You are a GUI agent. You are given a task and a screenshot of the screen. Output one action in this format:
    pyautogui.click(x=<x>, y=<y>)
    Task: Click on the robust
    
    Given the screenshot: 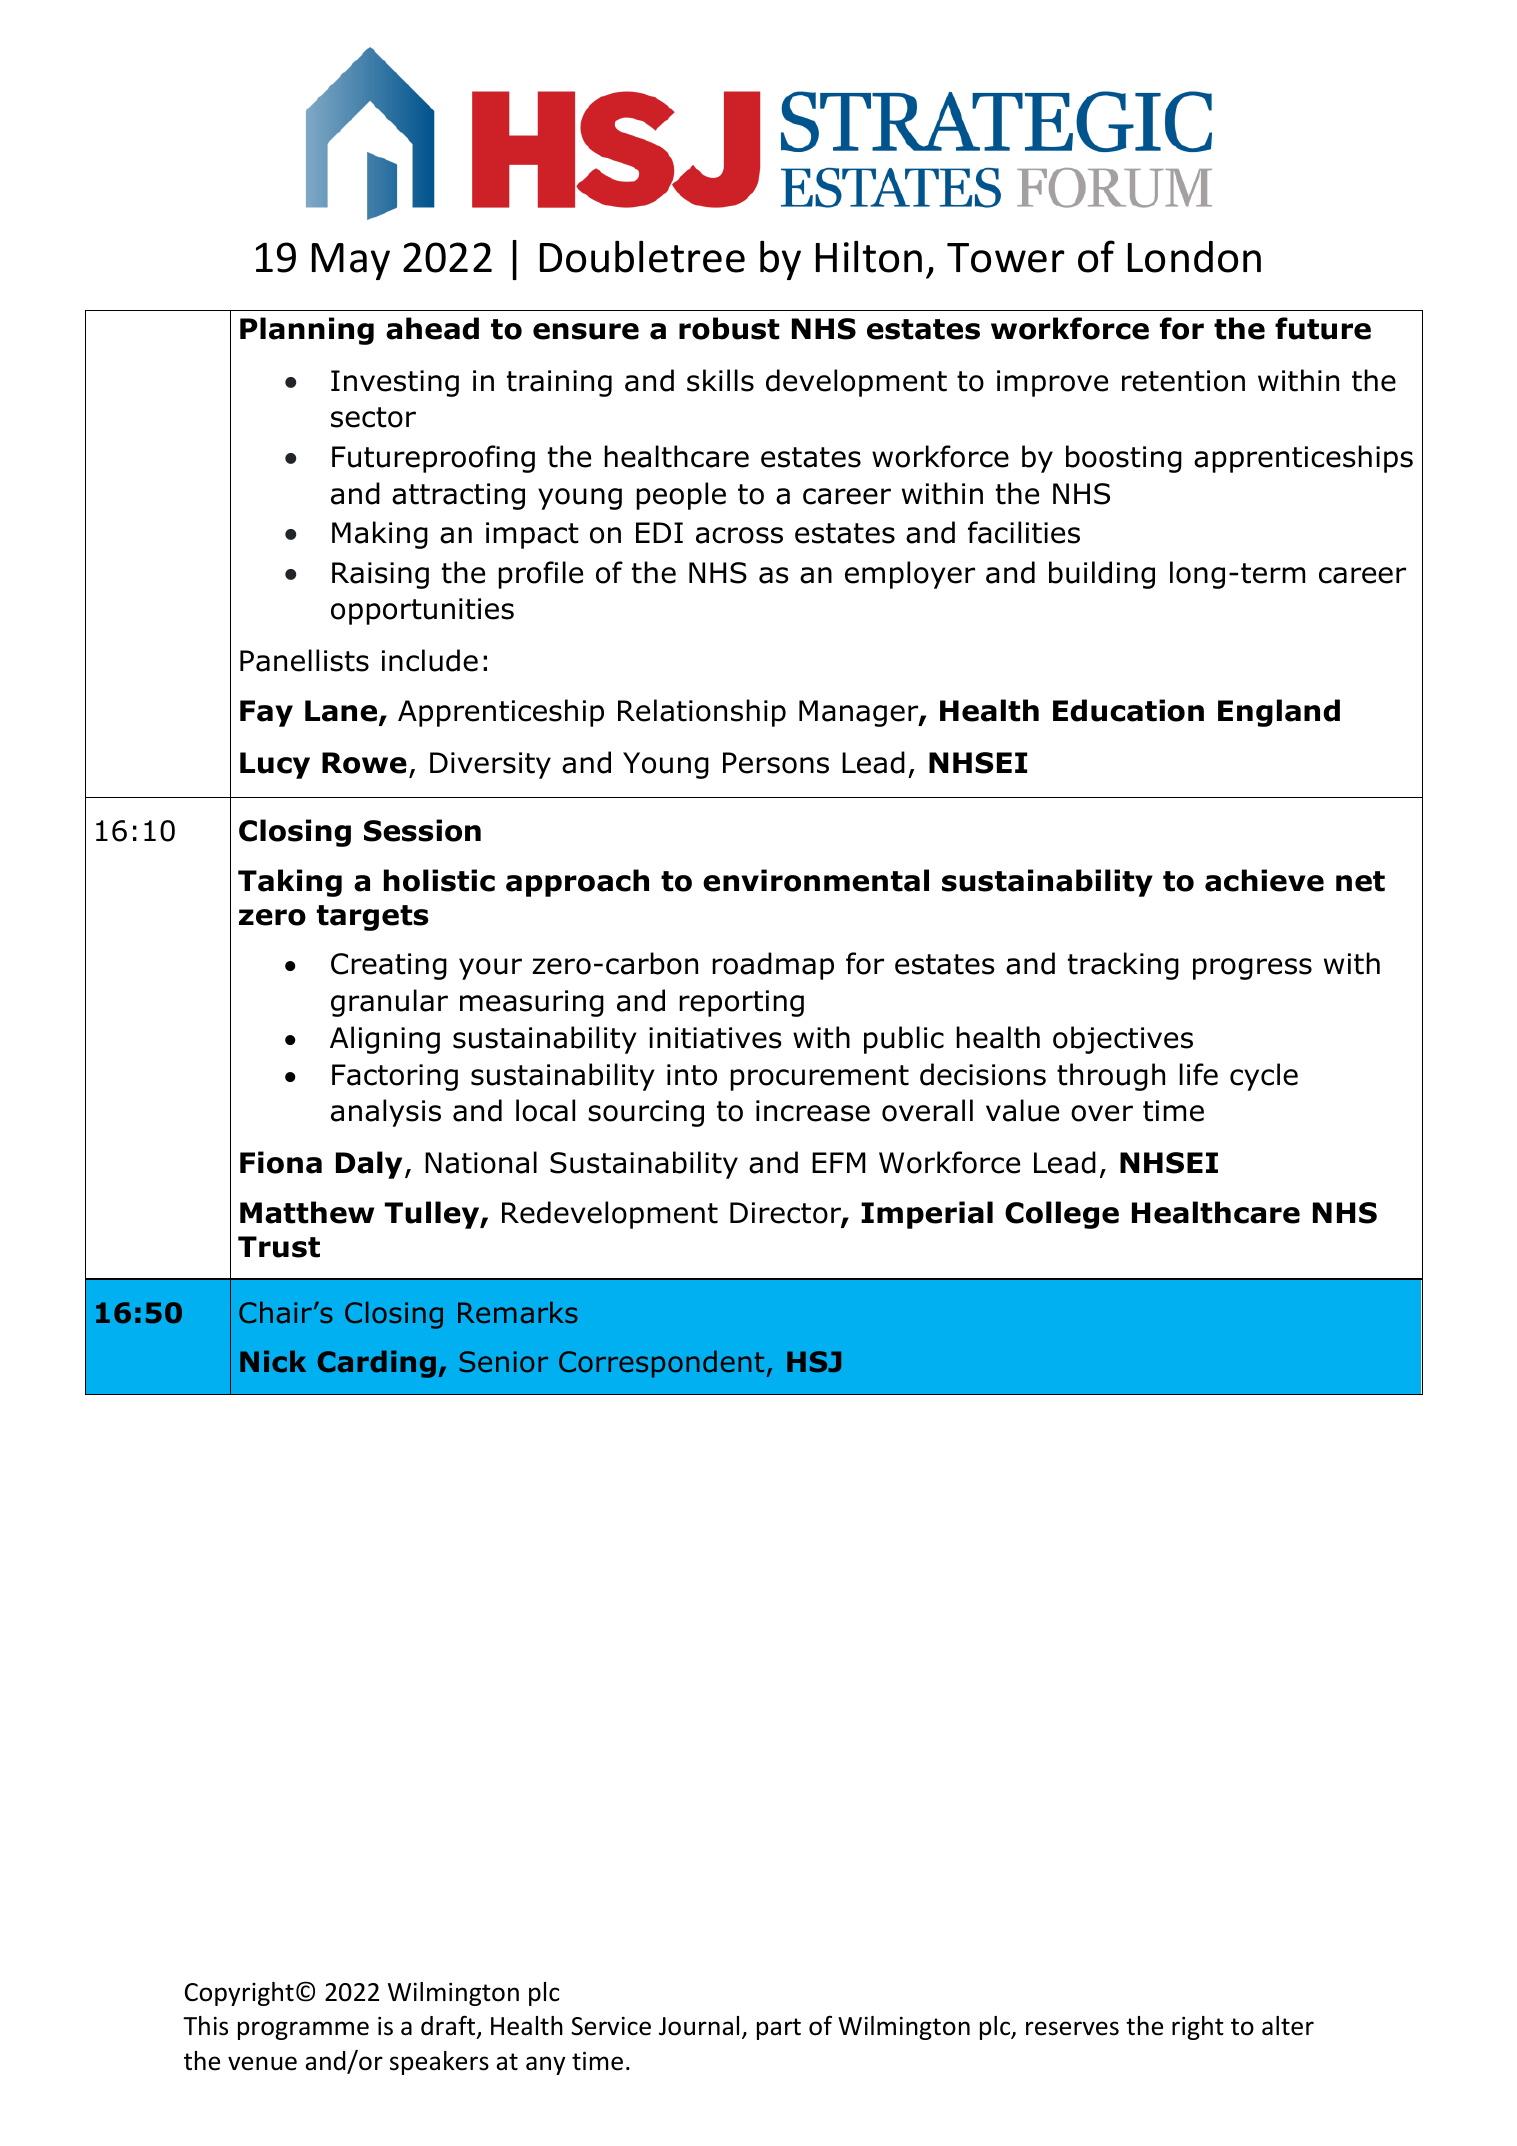 What is the action you would take?
    pyautogui.click(x=729, y=328)
